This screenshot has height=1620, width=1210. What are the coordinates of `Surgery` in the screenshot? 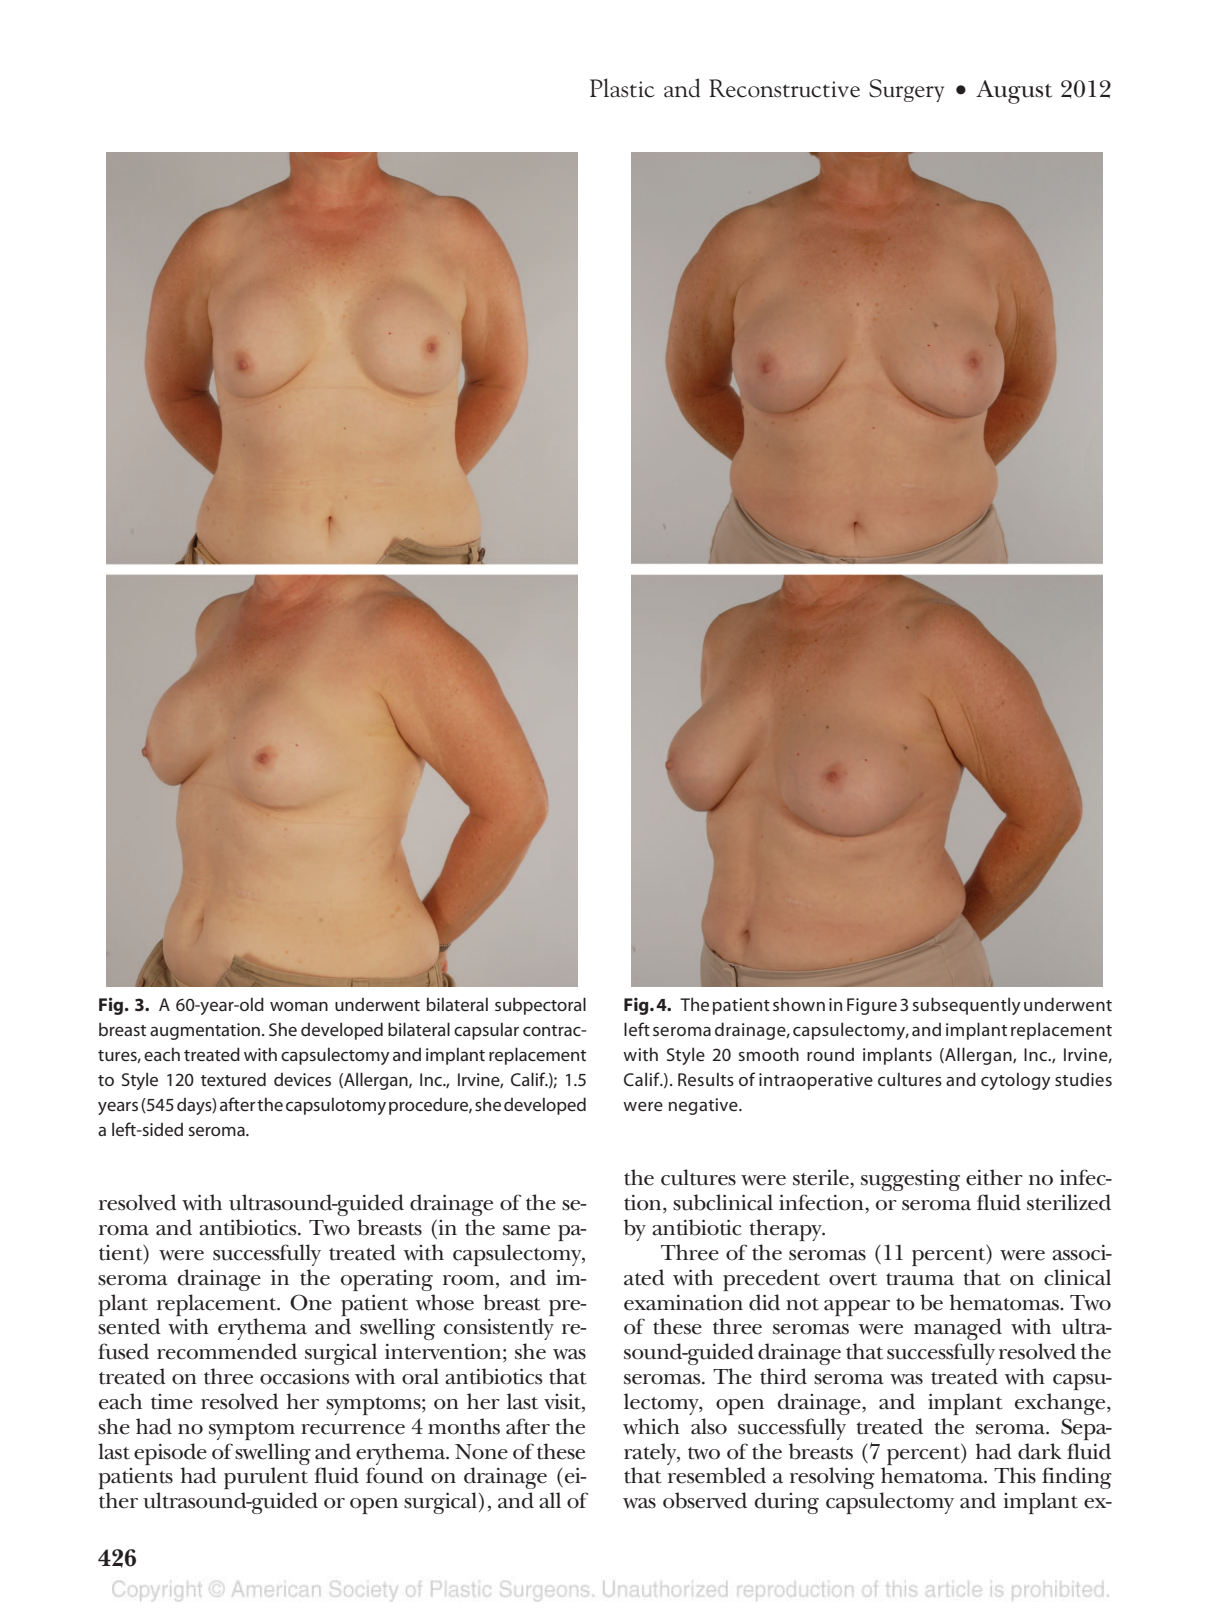 It's located at (906, 90).
